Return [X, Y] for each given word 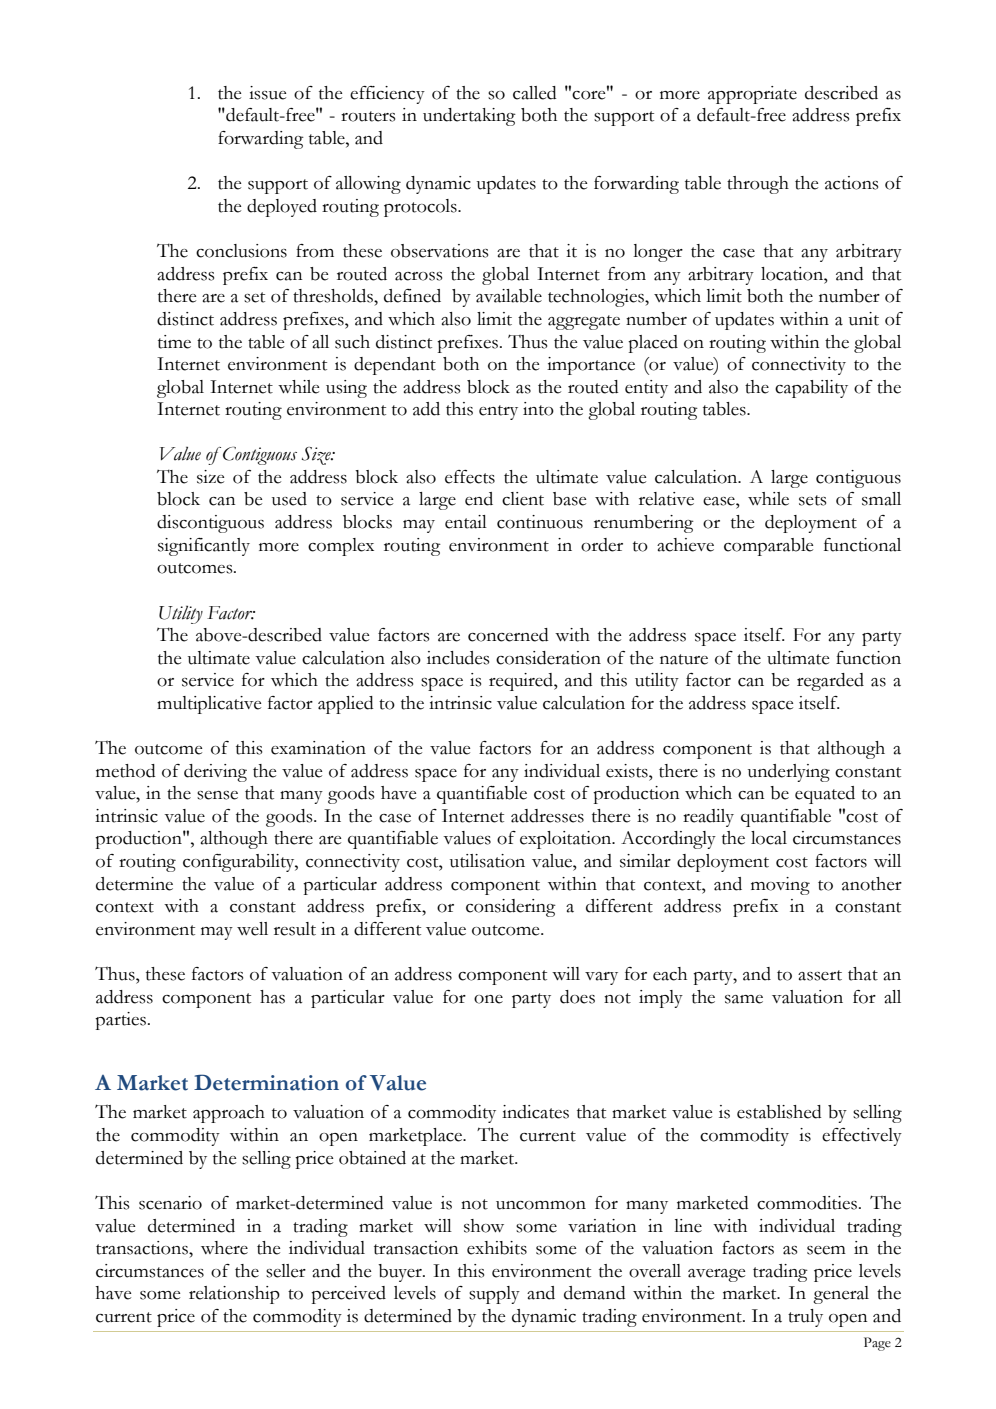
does [577, 997]
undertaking [469, 117]
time [174, 342]
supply [494, 1295]
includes [458, 658]
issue [267, 93]
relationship [234, 1295]
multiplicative [209, 705]
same [744, 999]
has [272, 997]
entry [498, 412]
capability [811, 389]
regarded [830, 682]
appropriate [752, 95]
